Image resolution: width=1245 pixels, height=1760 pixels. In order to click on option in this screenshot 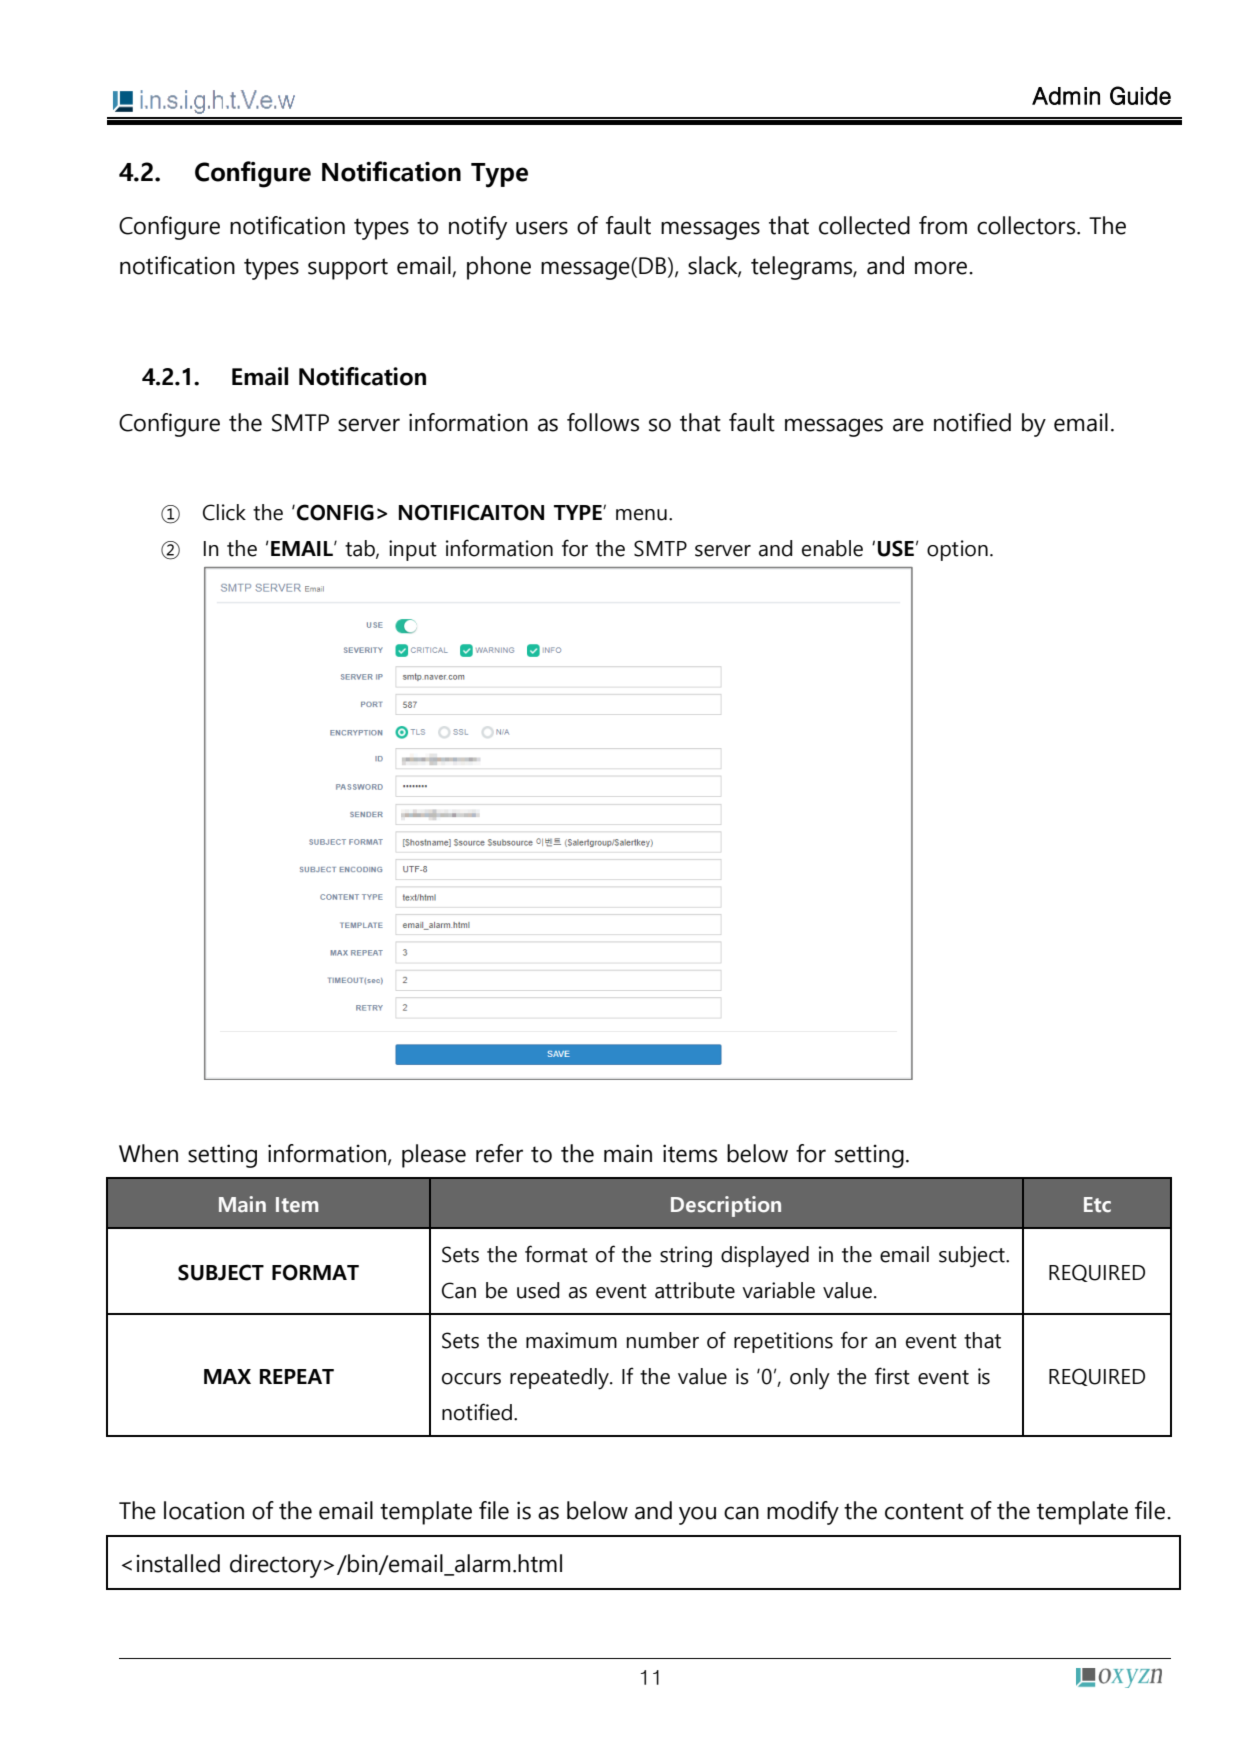, I will do `click(957, 550)`.
